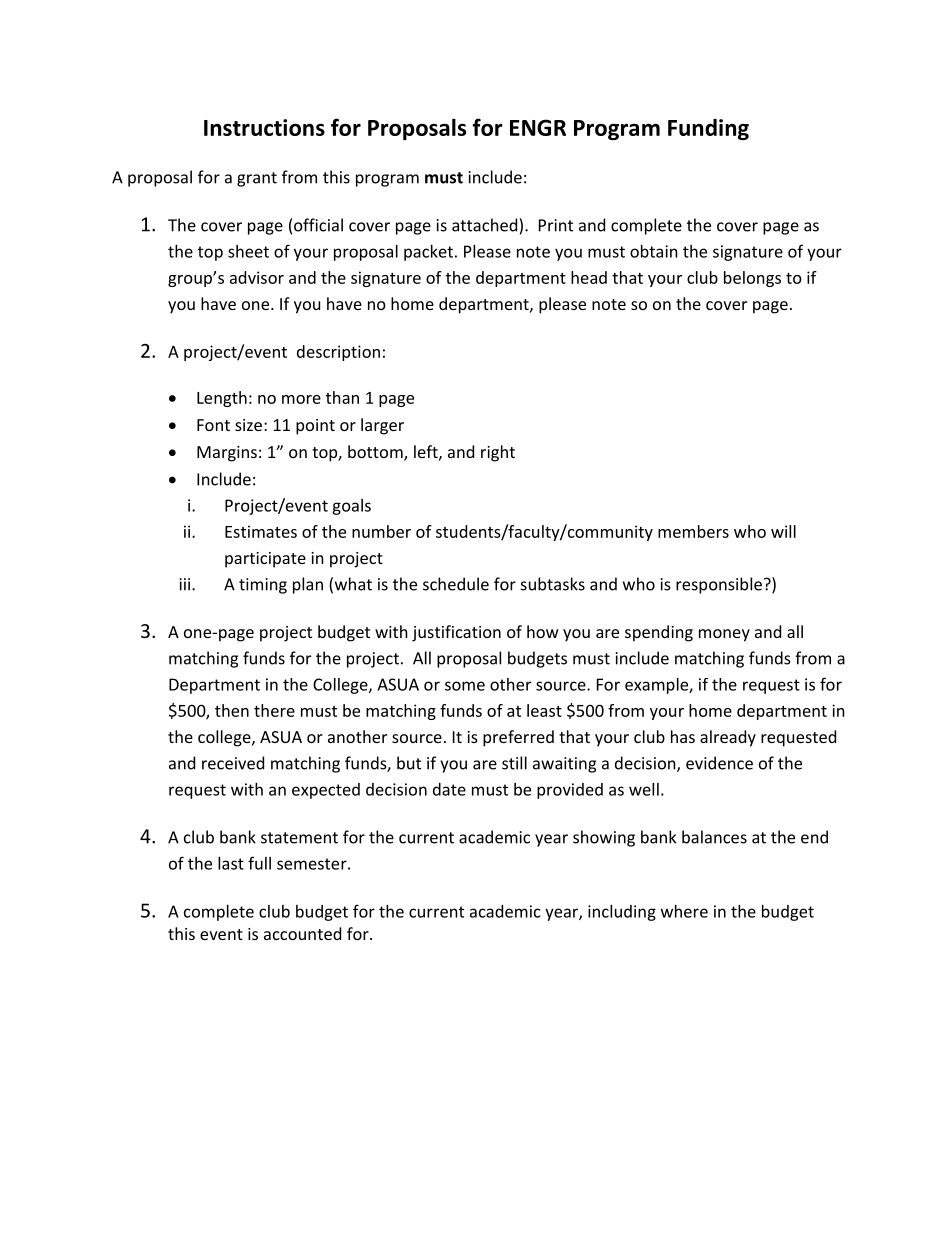 The image size is (952, 1233). What do you see at coordinates (708, 129) in the page?
I see `Funding` at bounding box center [708, 129].
